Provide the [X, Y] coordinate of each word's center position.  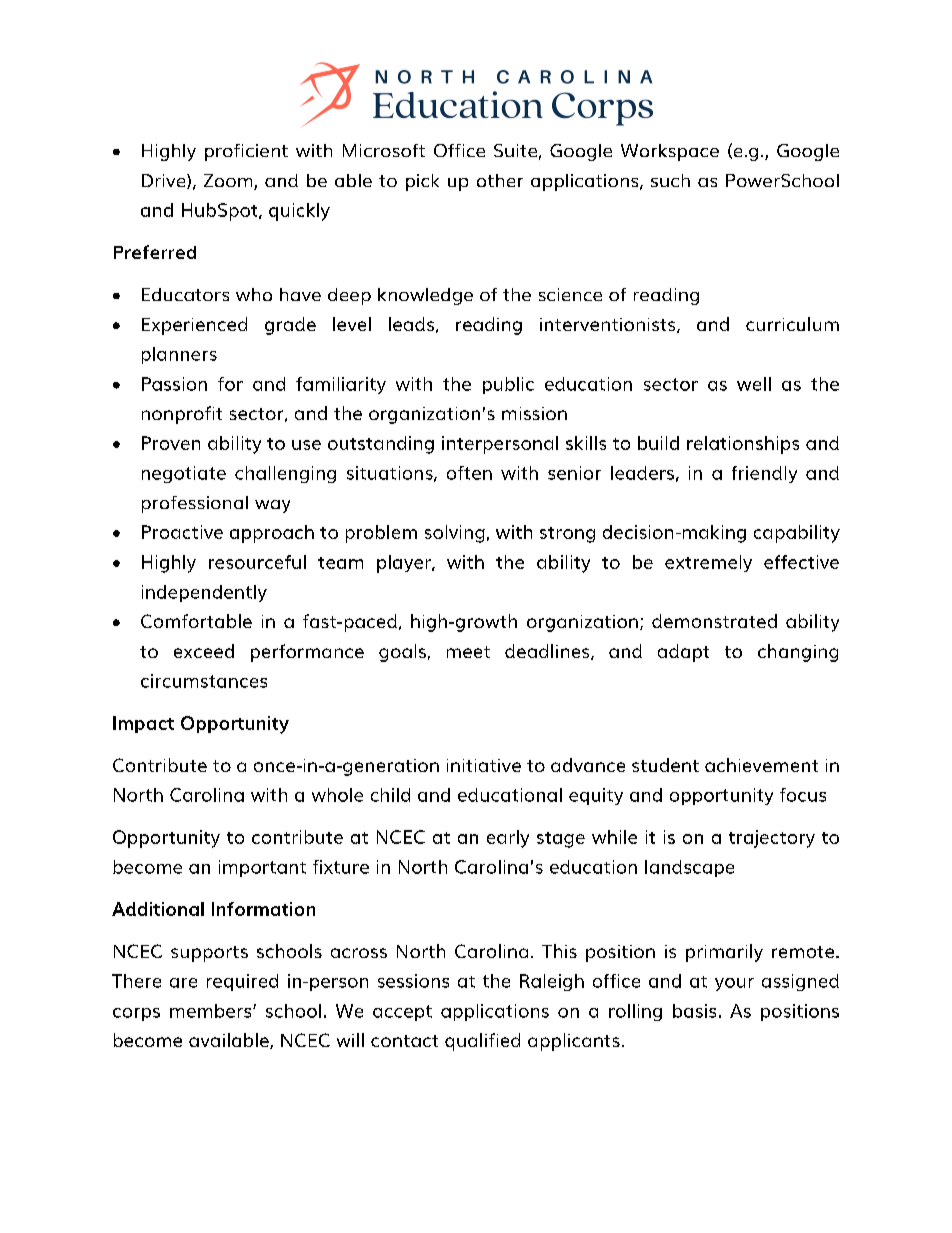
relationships [743, 445]
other [500, 180]
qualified [482, 1042]
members [212, 1011]
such [670, 180]
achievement [761, 765]
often [469, 473]
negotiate [184, 474]
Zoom [229, 182]
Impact [143, 724]
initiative [484, 765]
